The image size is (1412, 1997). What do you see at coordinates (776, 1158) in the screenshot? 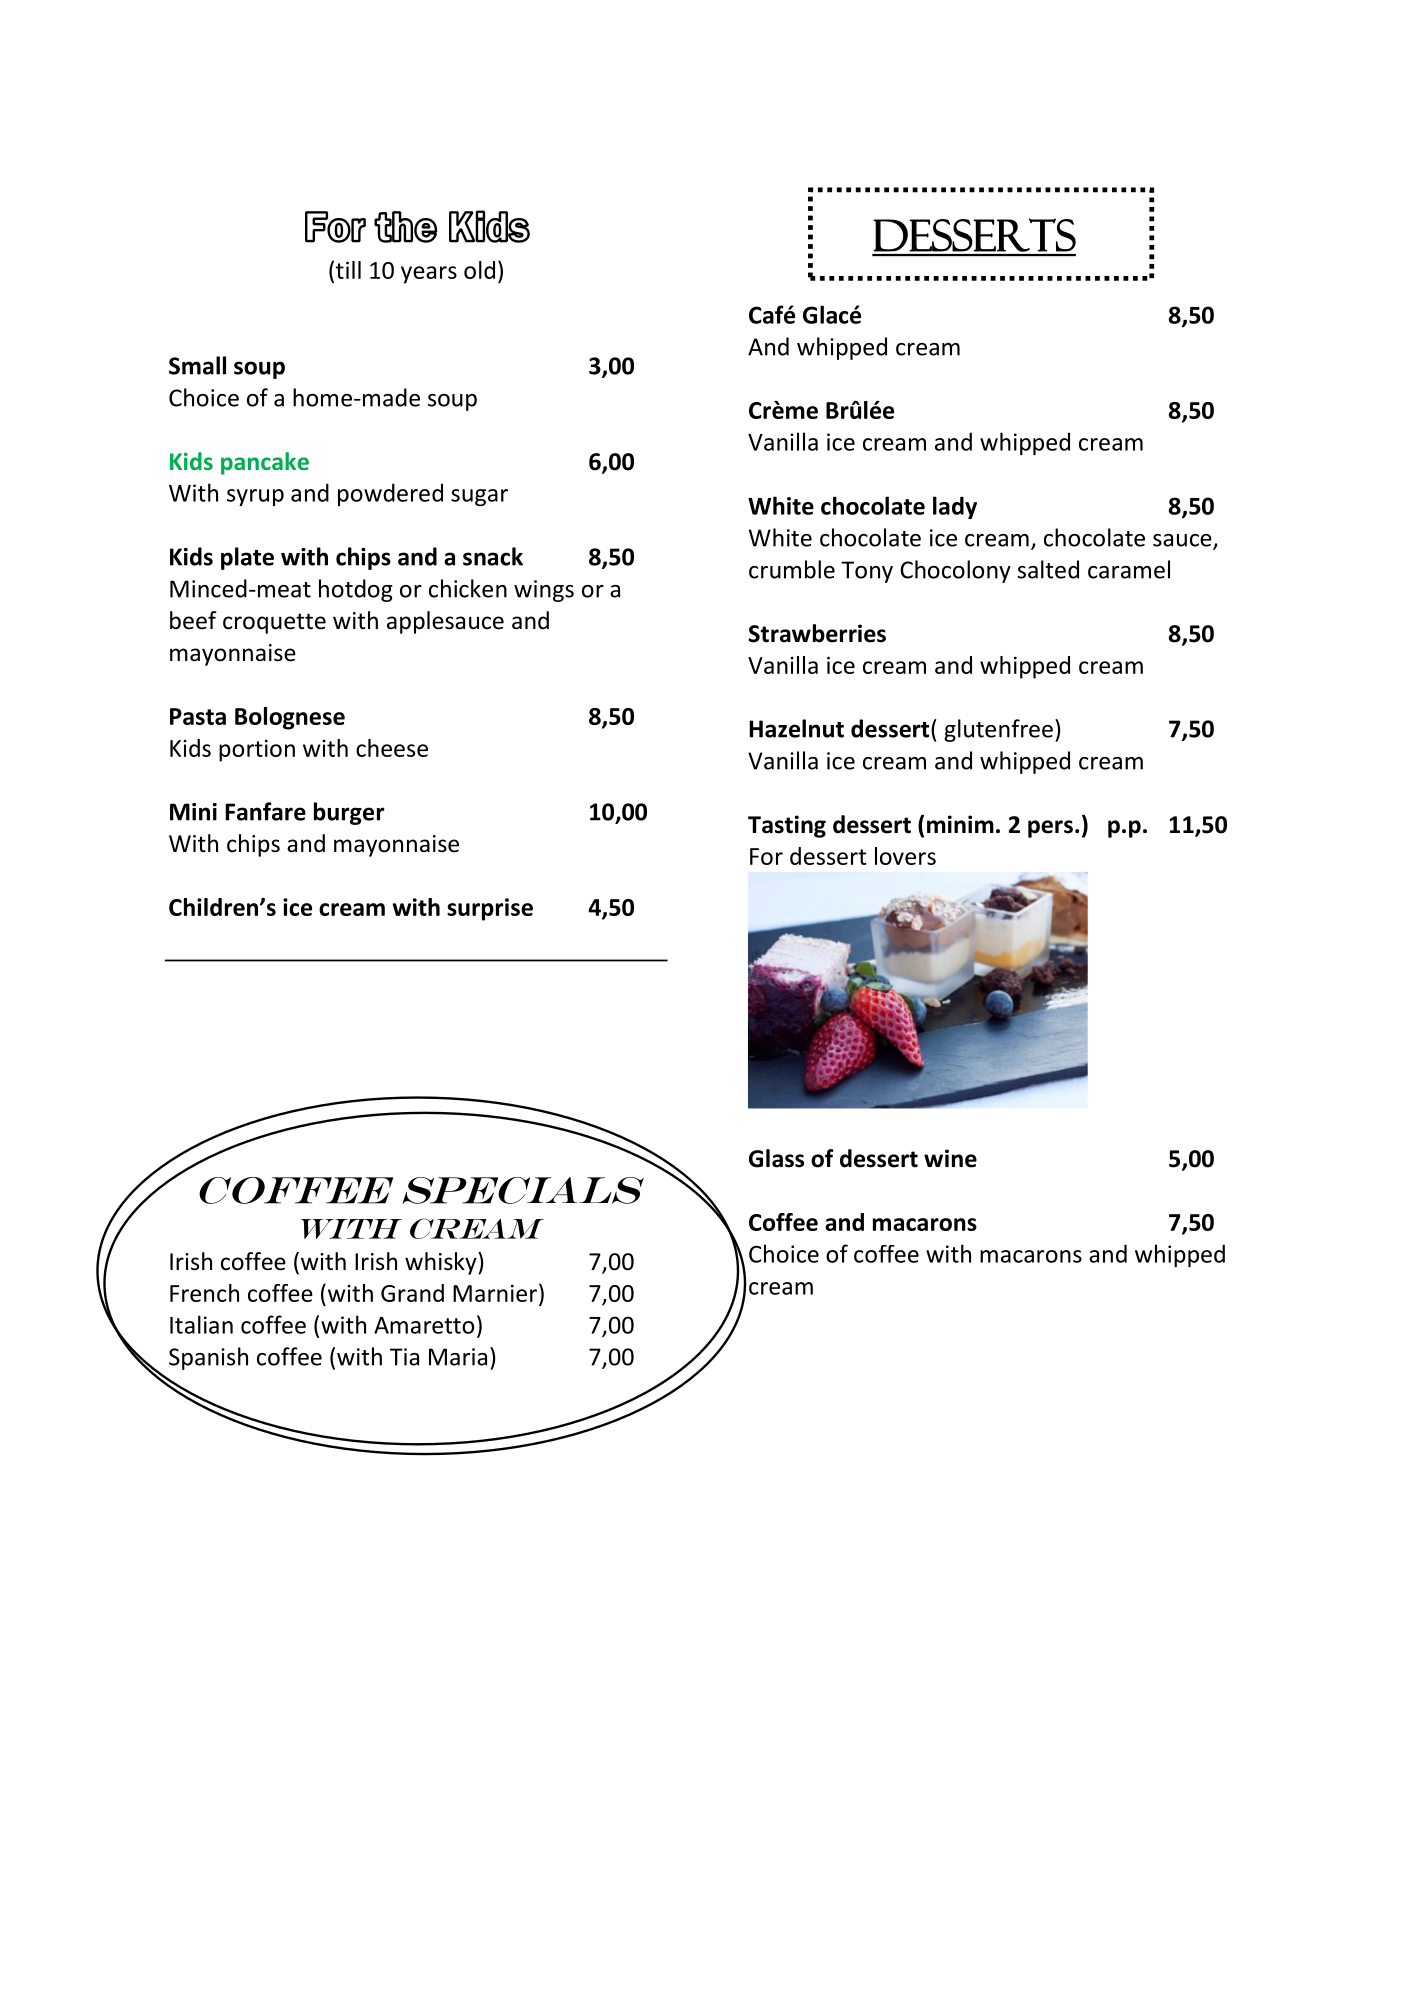
I see `Glass` at bounding box center [776, 1158].
